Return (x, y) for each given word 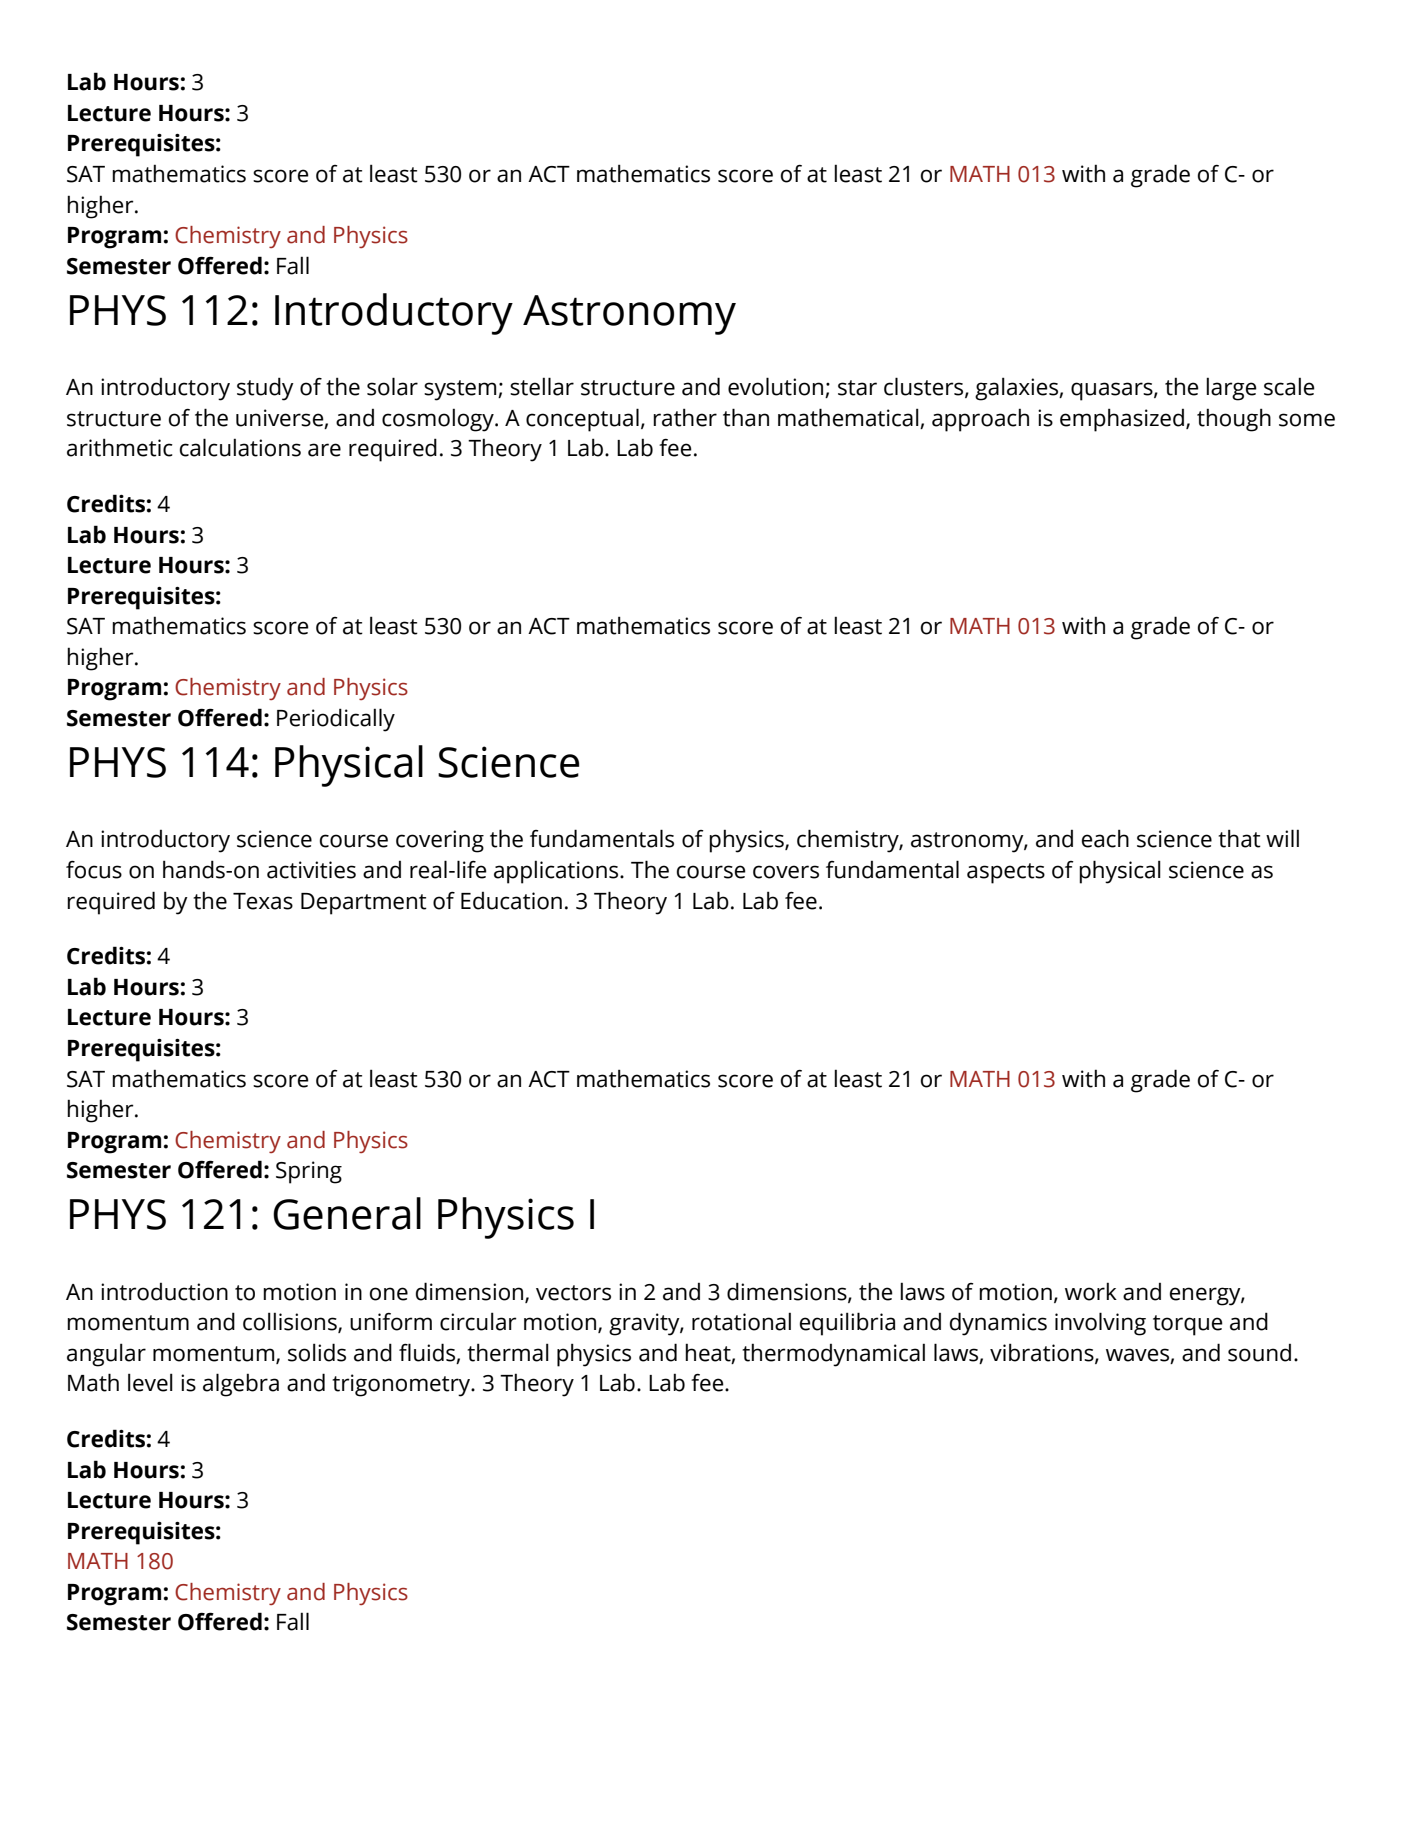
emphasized (1122, 420)
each (1105, 838)
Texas (263, 901)
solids (317, 1352)
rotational (741, 1321)
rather (685, 417)
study (265, 389)
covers (786, 872)
